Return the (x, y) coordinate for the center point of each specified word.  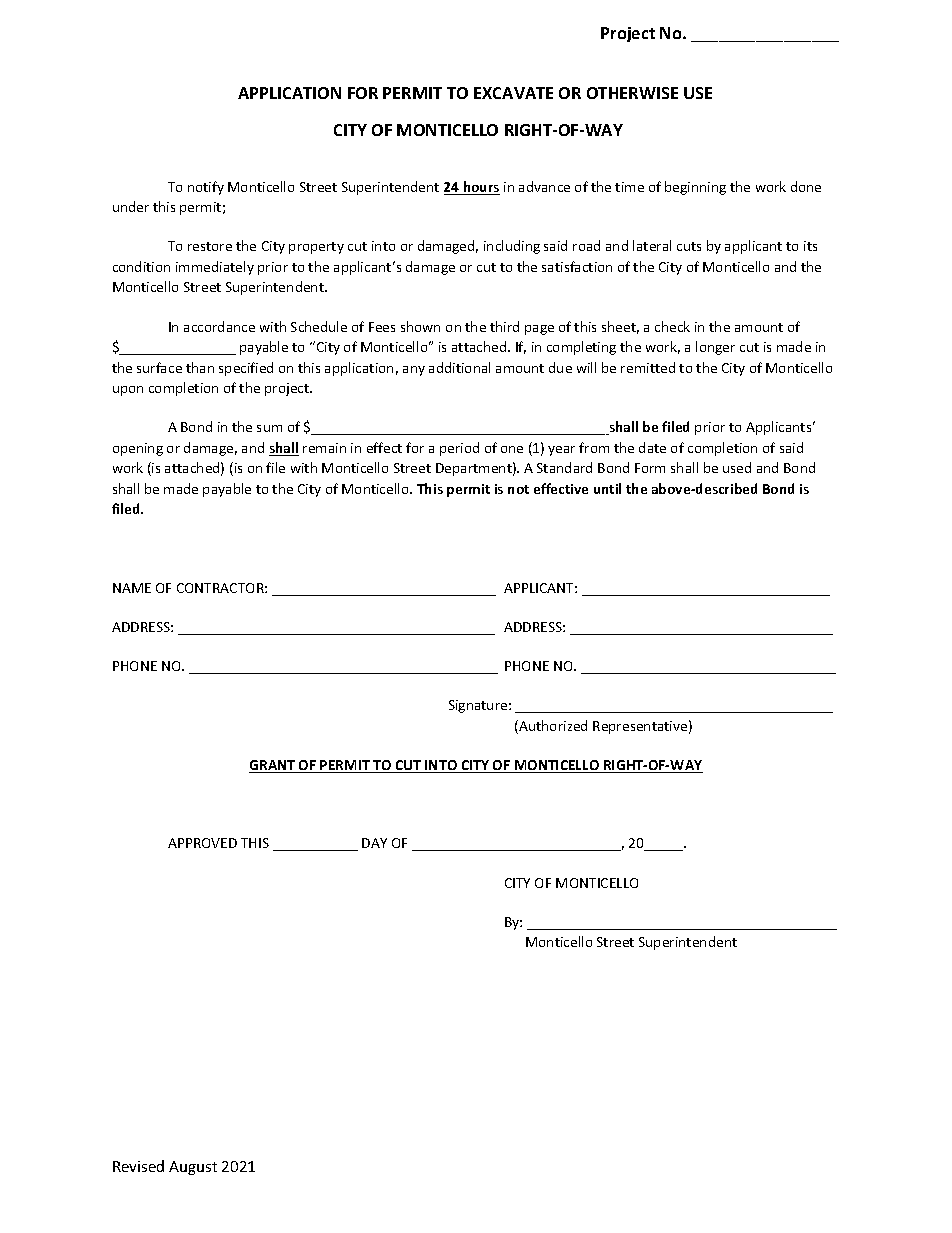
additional (459, 367)
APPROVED (202, 843)
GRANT (273, 766)
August (193, 1168)
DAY (374, 843)
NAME (132, 588)
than (200, 367)
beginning (695, 188)
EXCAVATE (513, 93)
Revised (138, 1166)
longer (715, 348)
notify (206, 188)
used (737, 467)
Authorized (552, 727)
